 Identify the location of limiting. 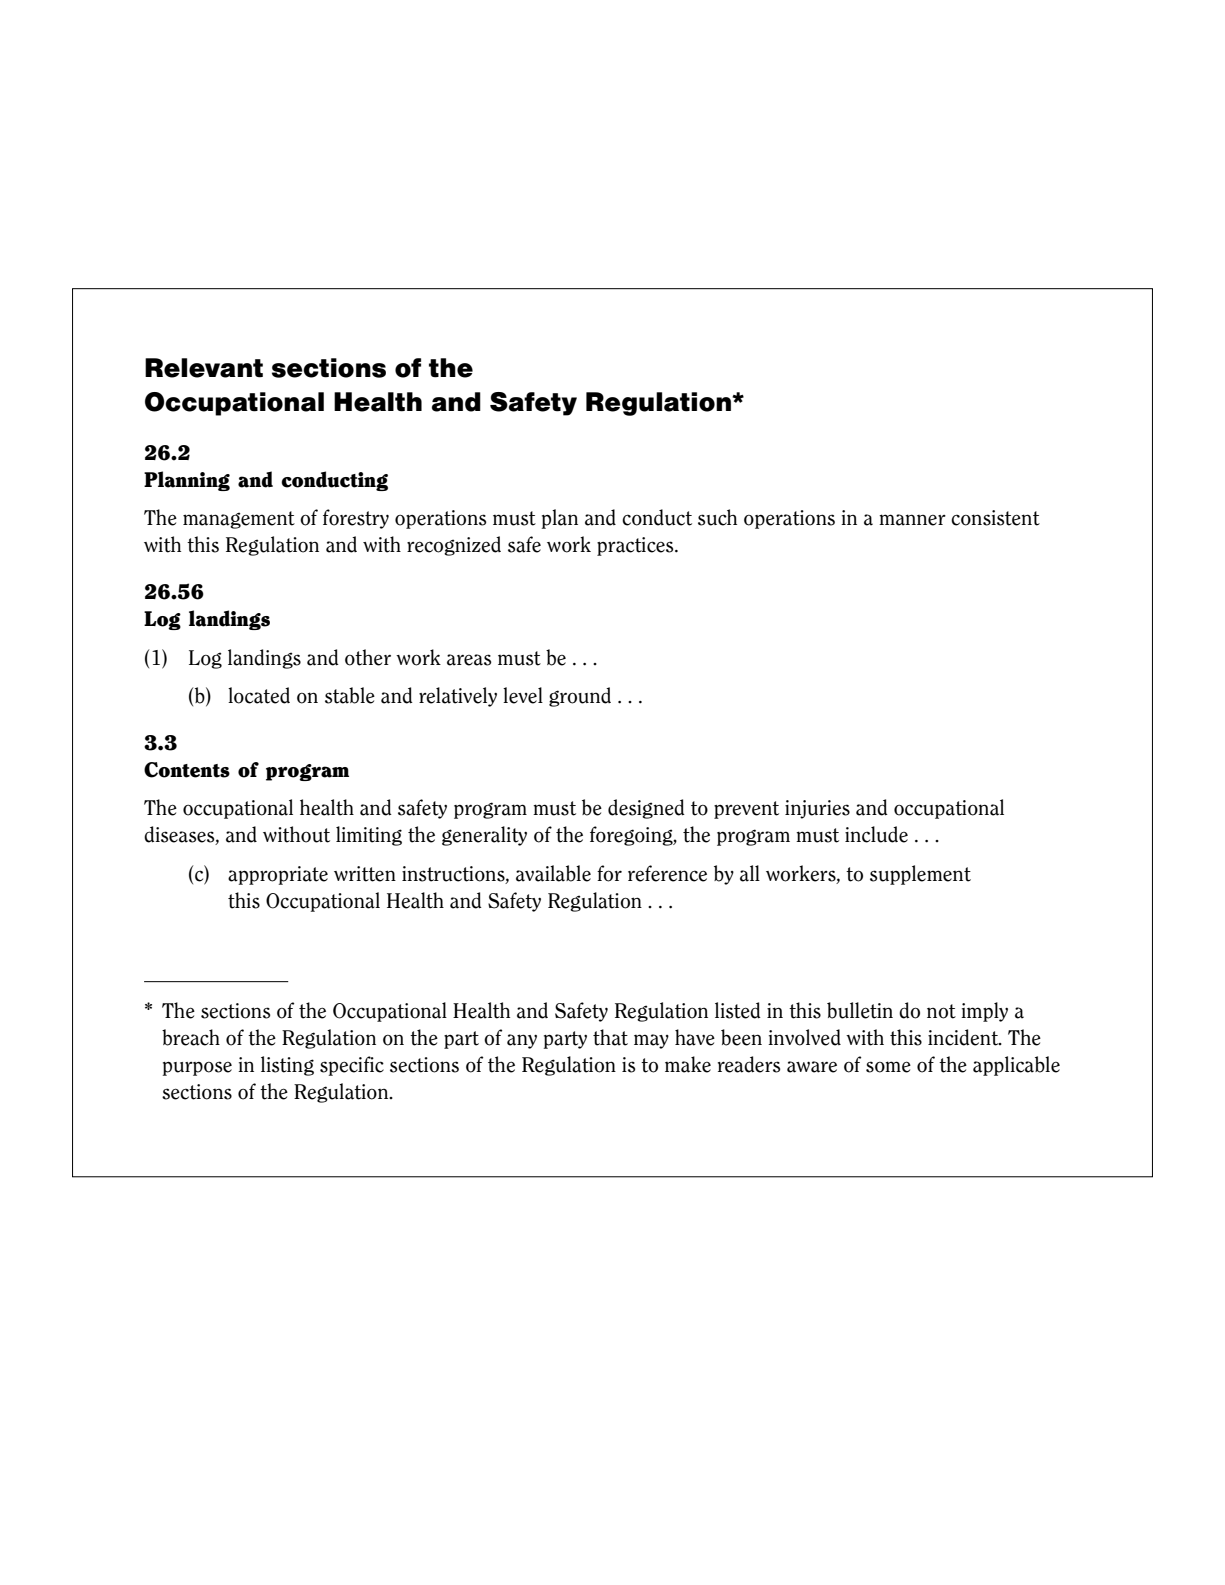
(369, 836).
